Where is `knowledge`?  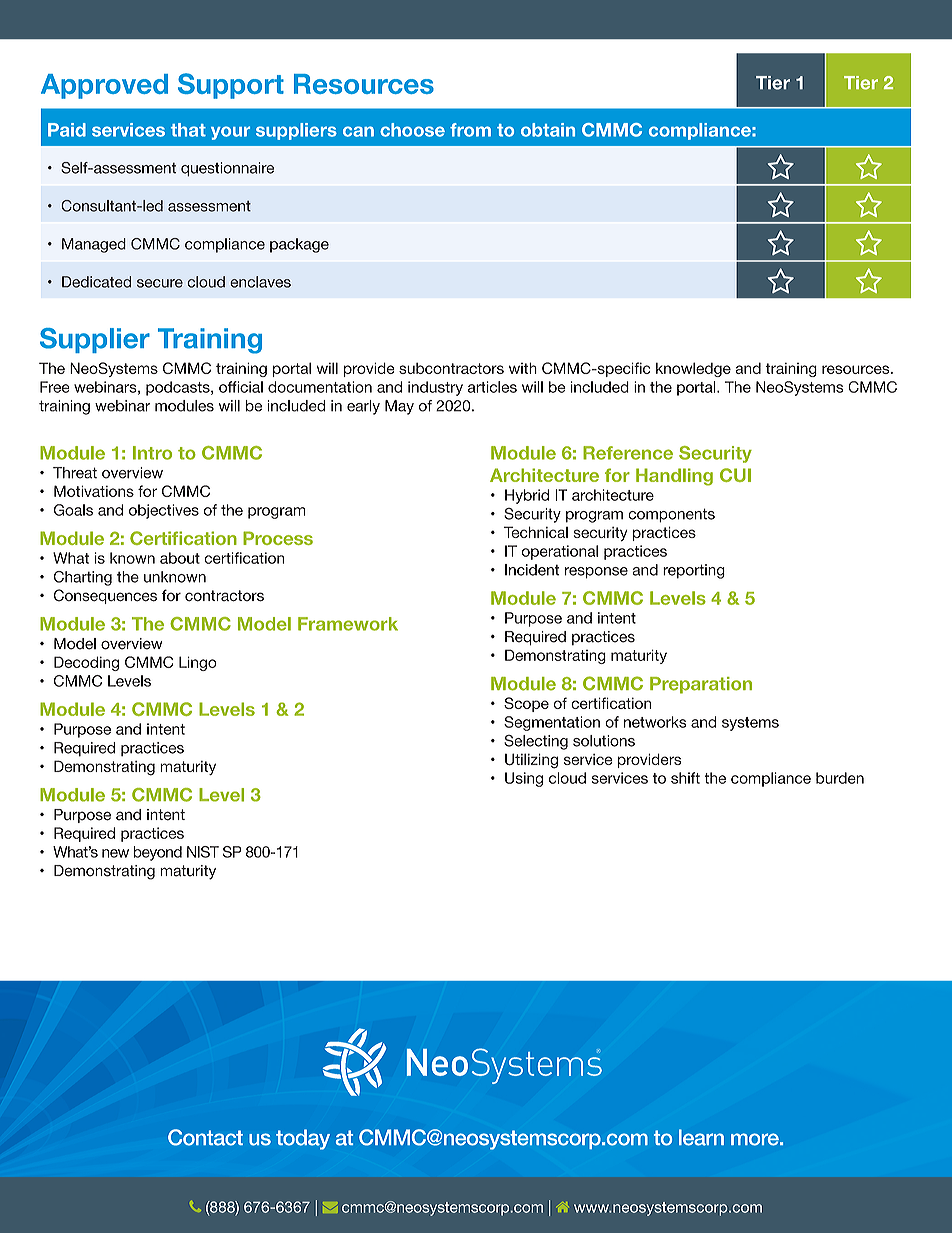
knowledge is located at coordinates (693, 369).
